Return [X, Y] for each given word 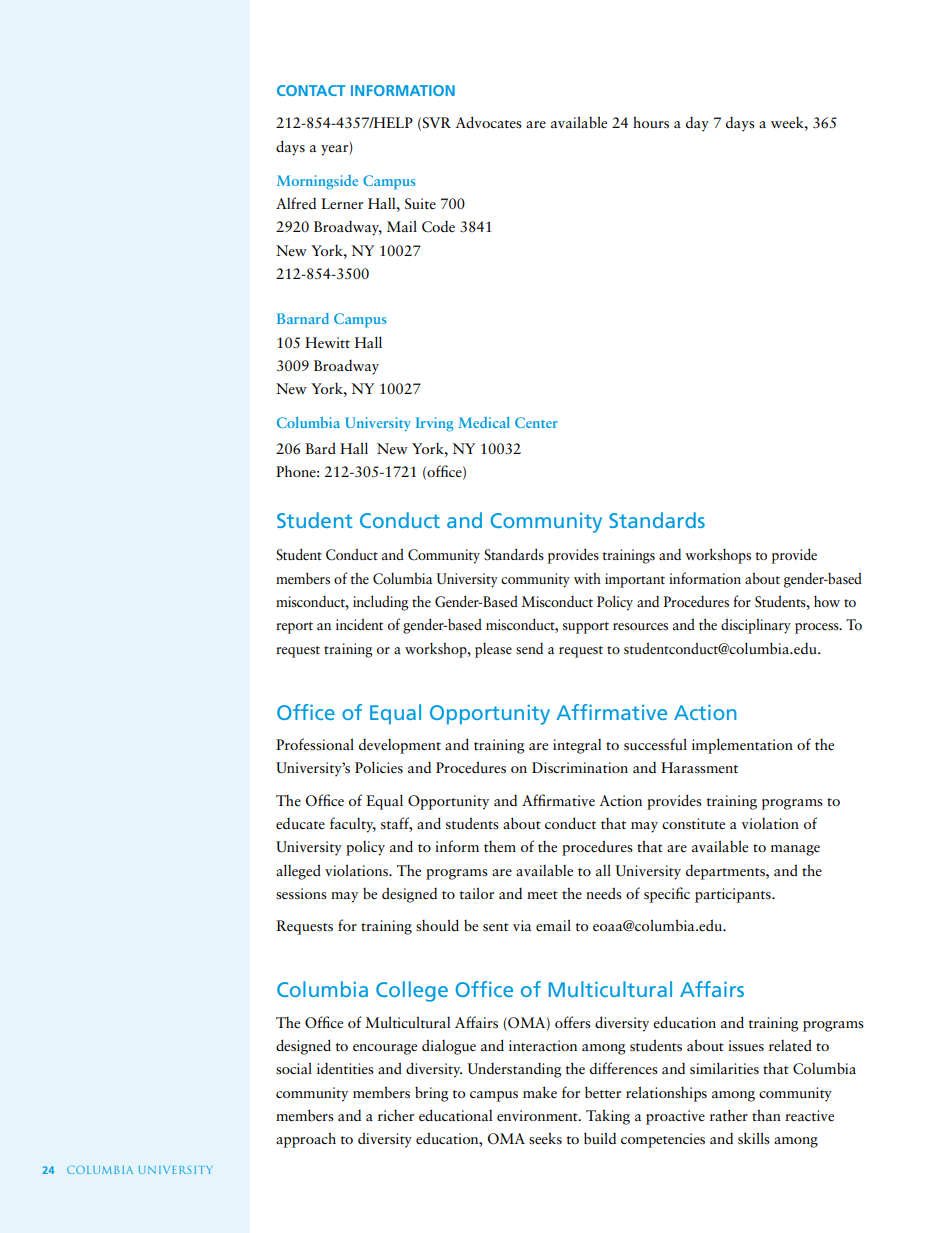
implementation [742, 746]
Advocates [488, 122]
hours [651, 122]
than [766, 1115]
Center [536, 422]
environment [538, 1116]
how [827, 601]
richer [396, 1116]
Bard [320, 448]
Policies [379, 767]
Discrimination [580, 768]
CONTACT [311, 90]
